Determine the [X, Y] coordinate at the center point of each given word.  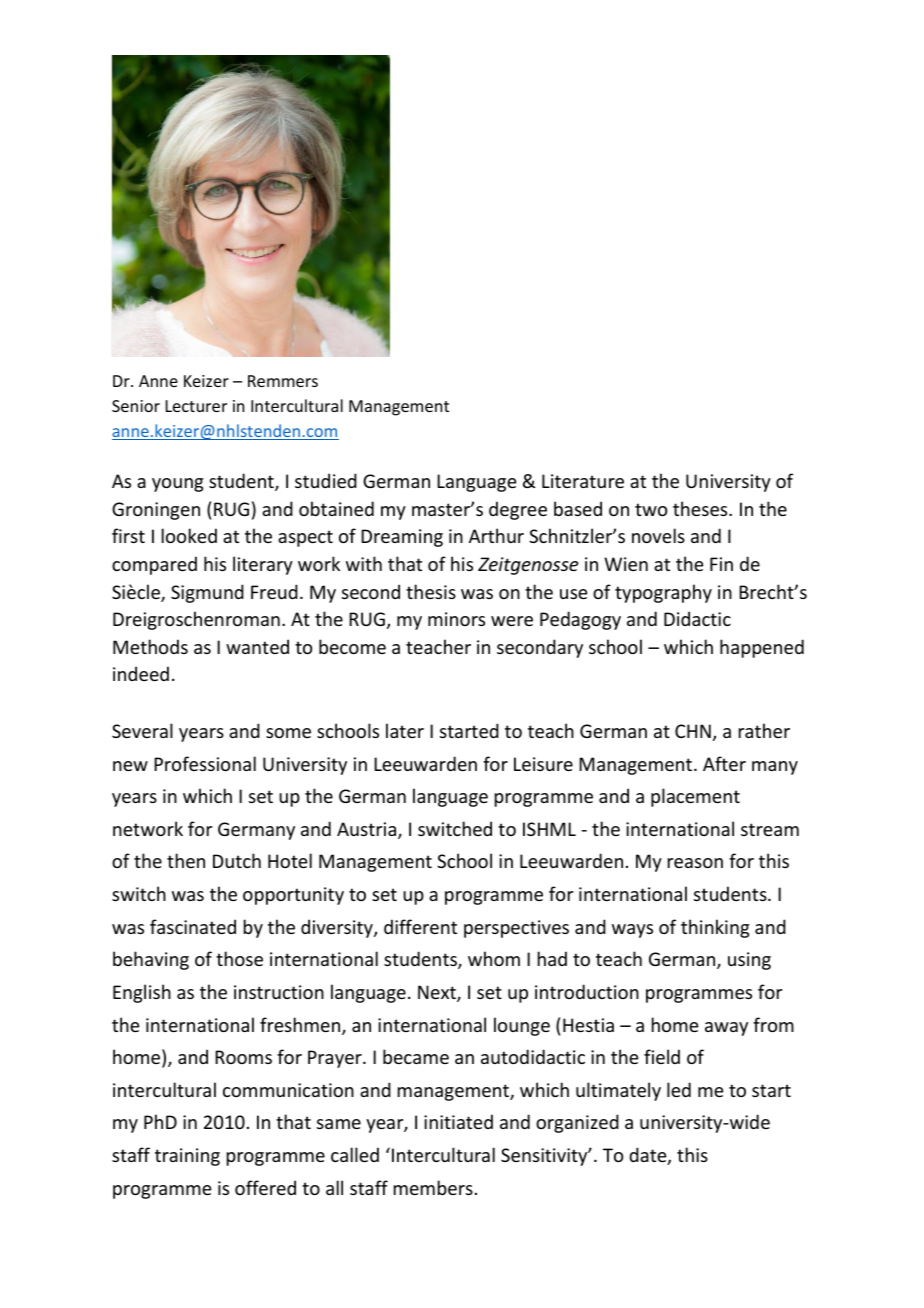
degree [518, 510]
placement [695, 797]
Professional [205, 763]
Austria [368, 830]
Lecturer [196, 406]
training [187, 1157]
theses [701, 508]
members [433, 1187]
